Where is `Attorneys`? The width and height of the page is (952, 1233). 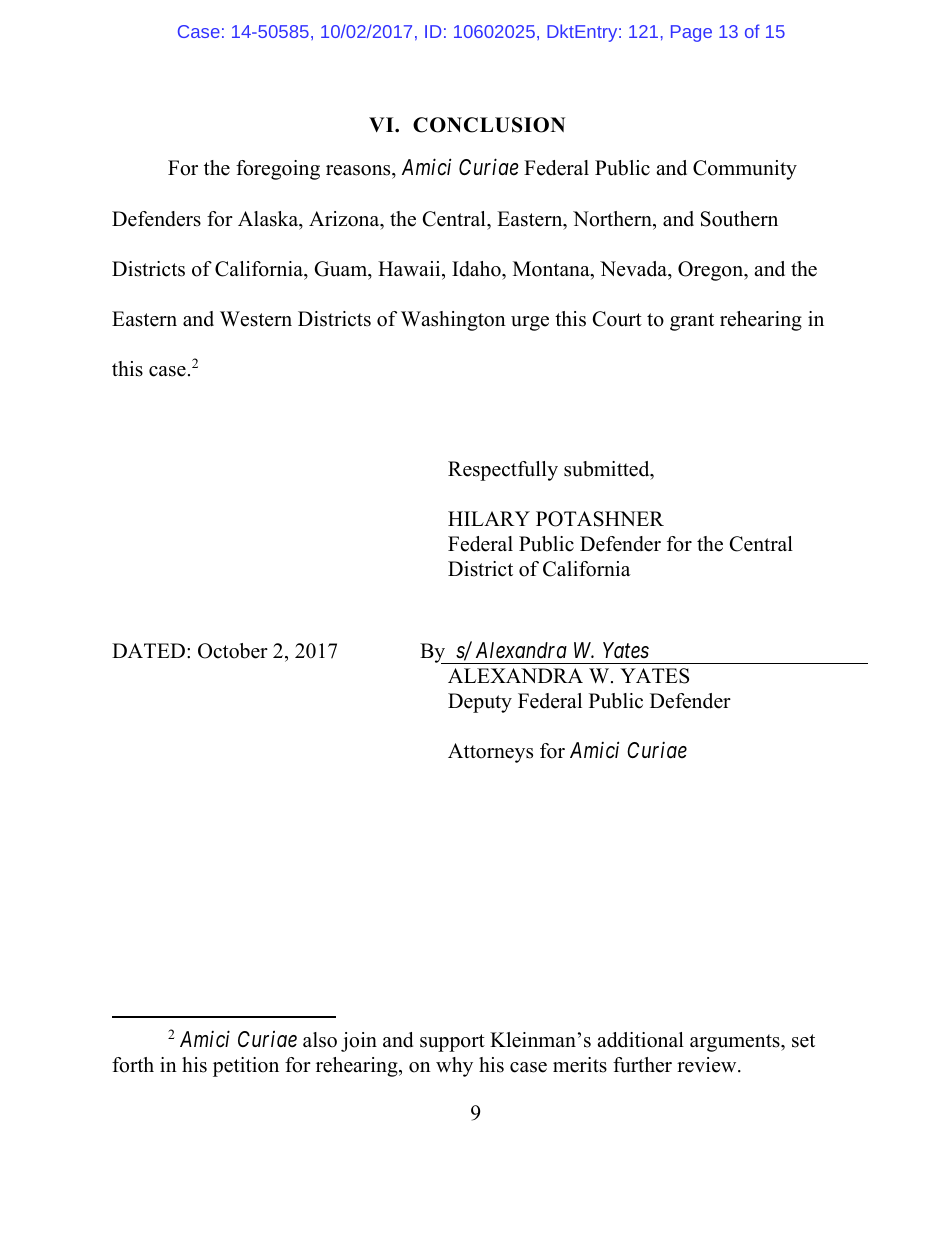
Attorneys is located at coordinates (490, 753).
